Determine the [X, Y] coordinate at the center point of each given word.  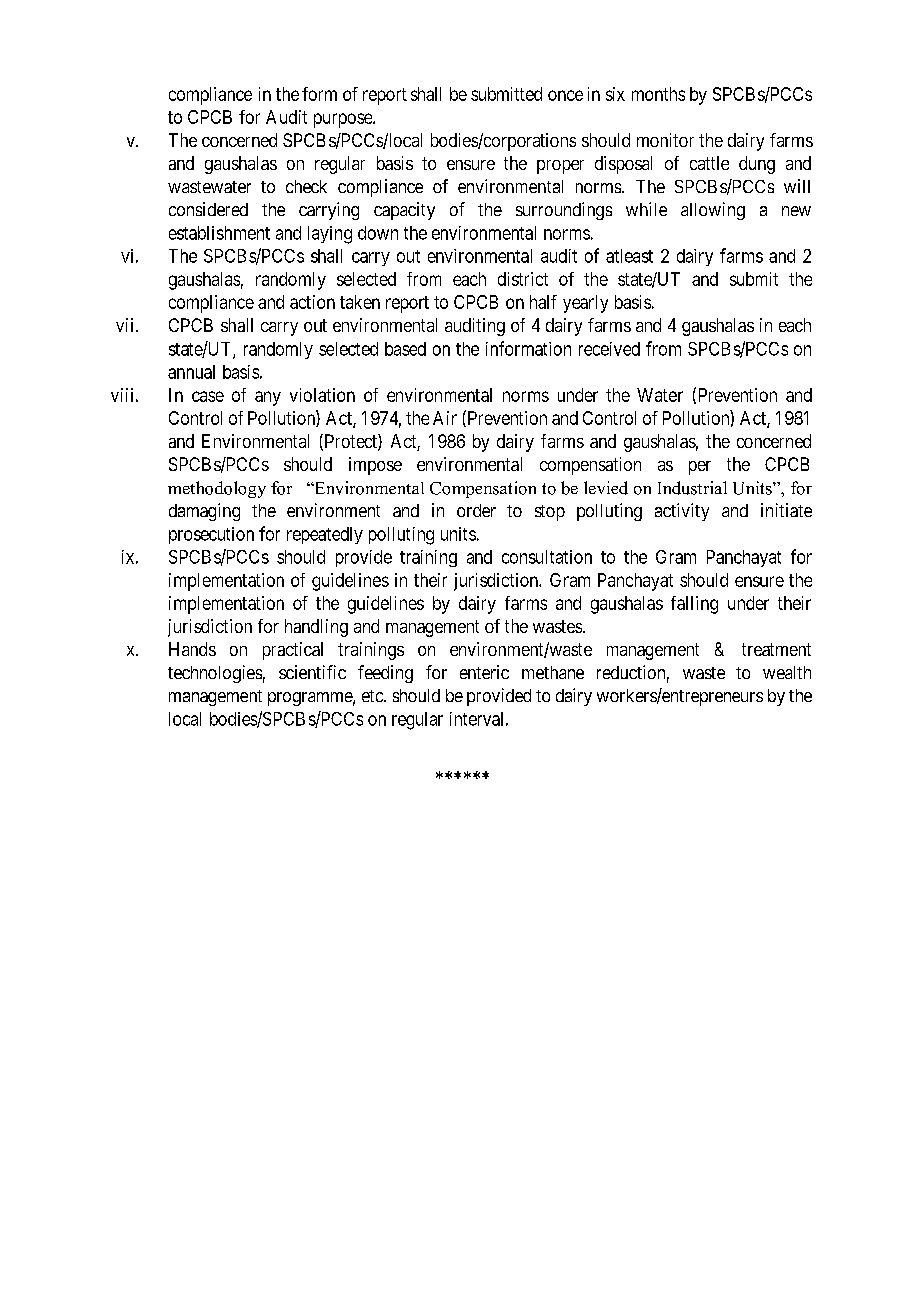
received [609, 349]
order [476, 510]
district [523, 279]
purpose [344, 120]
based [405, 349]
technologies [215, 674]
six [615, 94]
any [268, 398]
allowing [713, 211]
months [658, 94]
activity [682, 512]
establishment [219, 233]
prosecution [211, 535]
